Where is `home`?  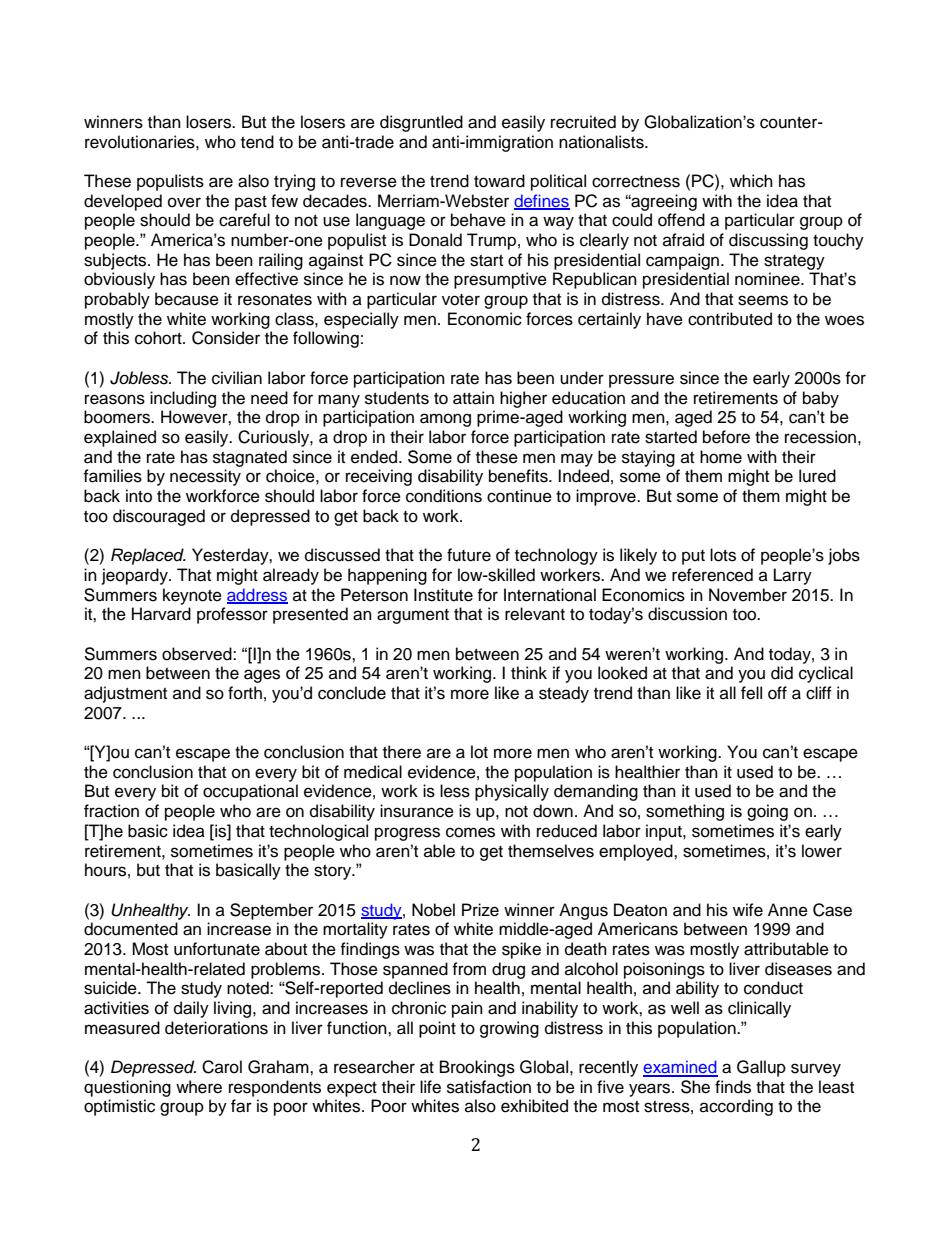
home is located at coordinates (721, 457).
